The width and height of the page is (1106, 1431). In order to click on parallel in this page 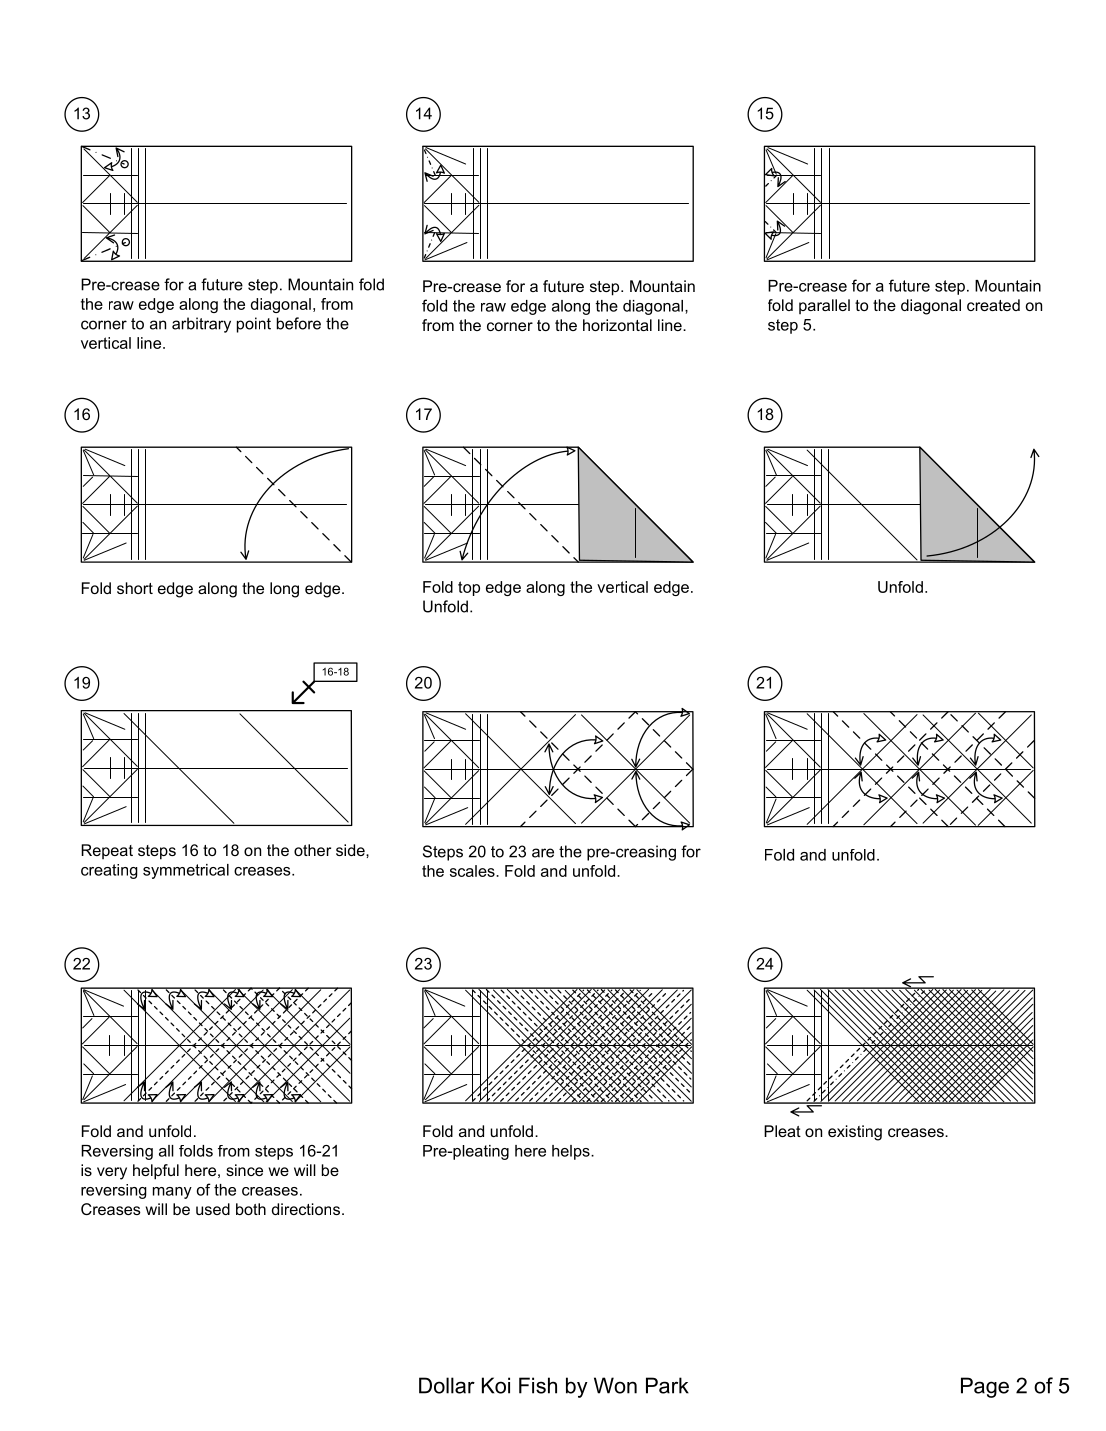, I will do `click(824, 306)`.
